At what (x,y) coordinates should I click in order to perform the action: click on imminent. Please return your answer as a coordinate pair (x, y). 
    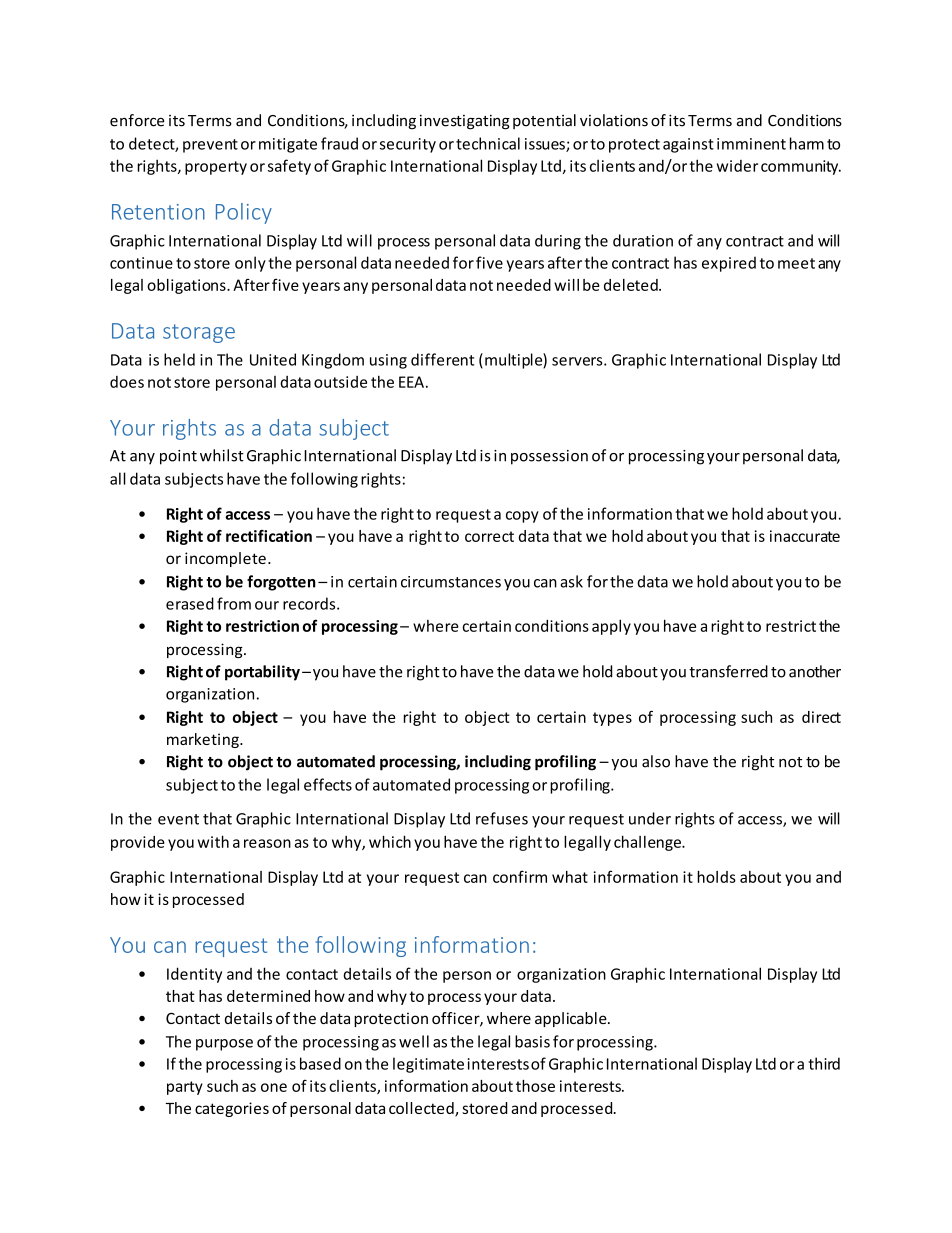
    Looking at the image, I should click on (751, 144).
